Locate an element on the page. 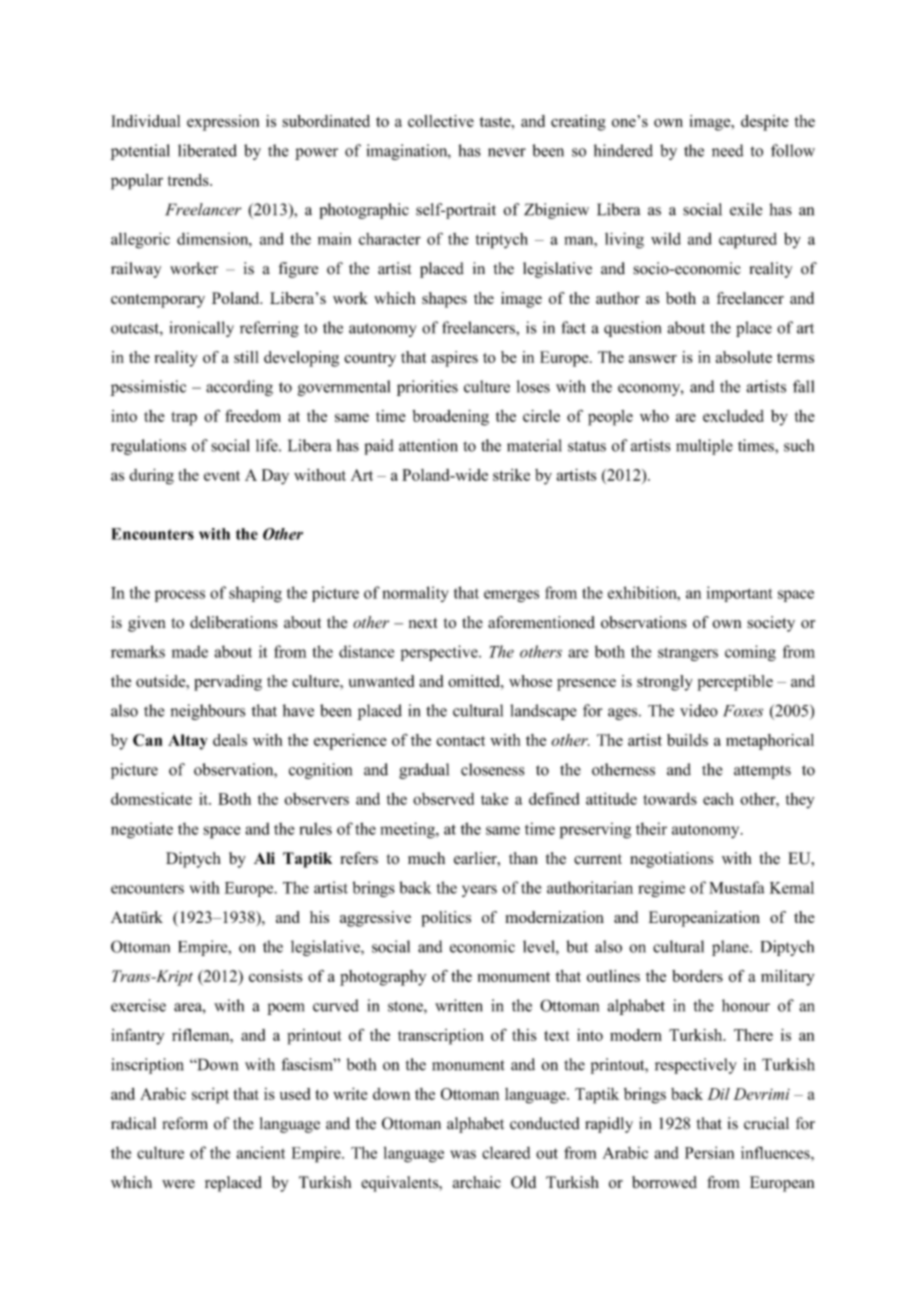 The height and width of the page is (1308, 924). was is located at coordinates (463, 1154).
